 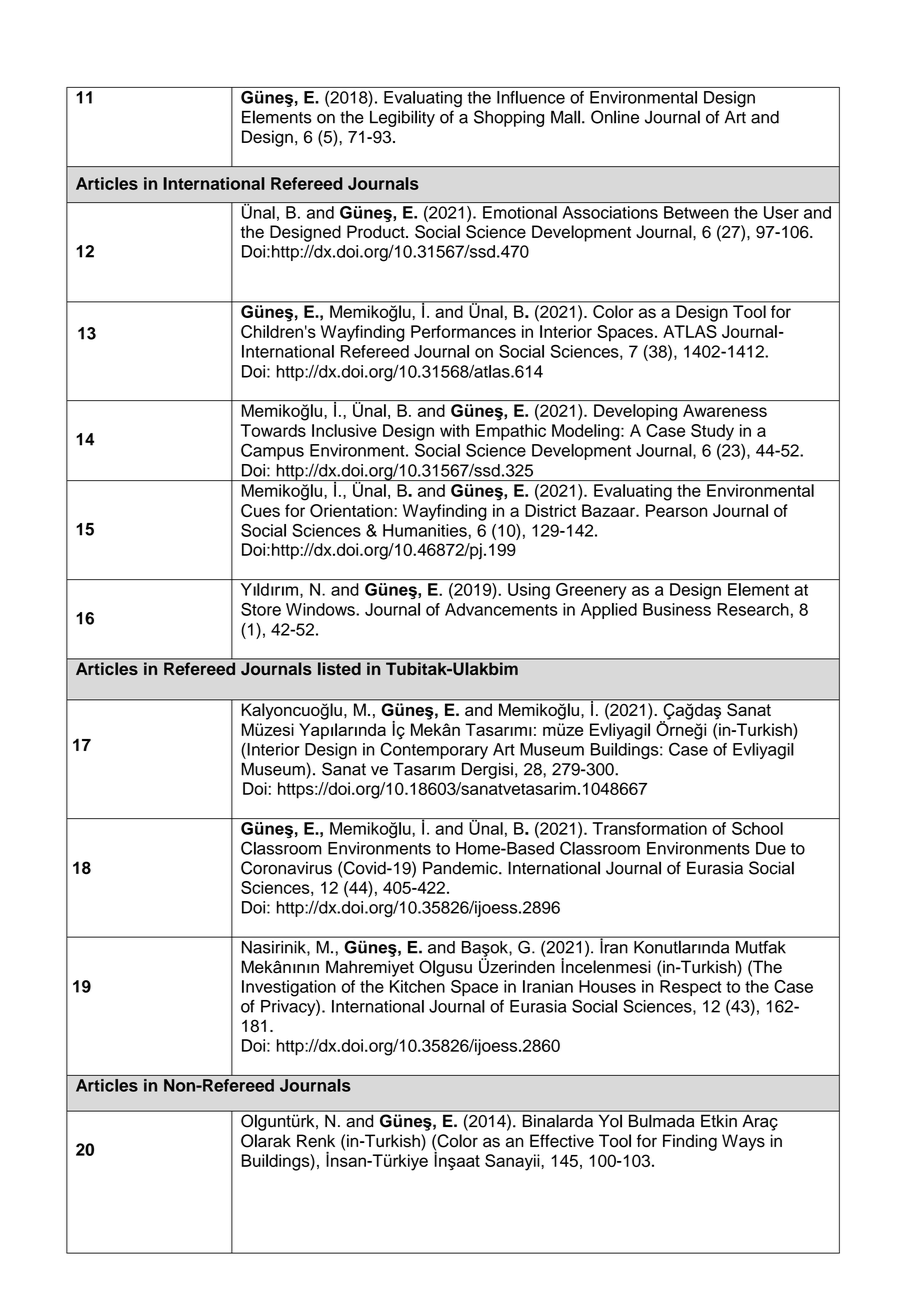 I want to click on Advancements, so click(x=501, y=609).
